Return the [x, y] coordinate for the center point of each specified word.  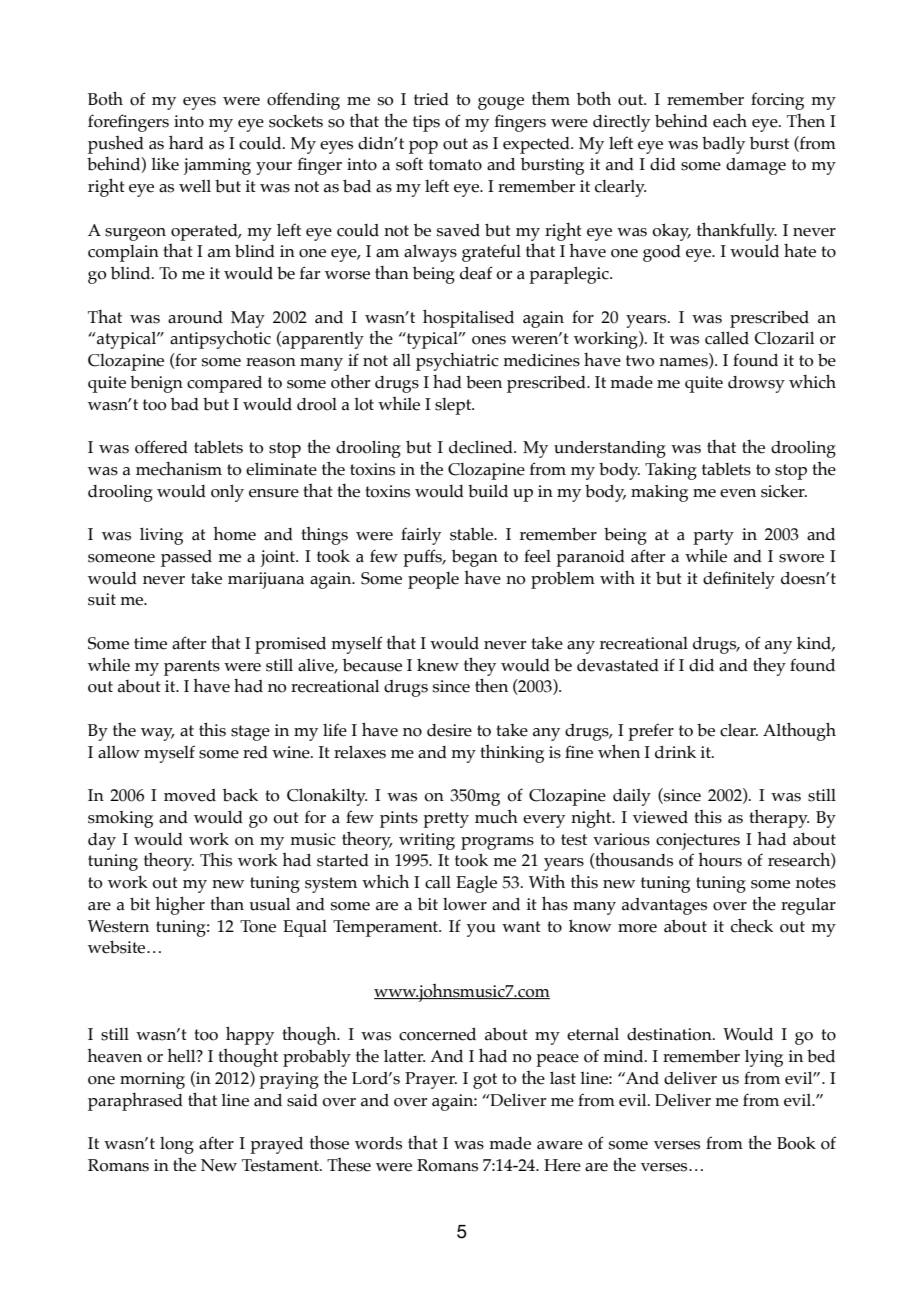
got [485, 1081]
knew [438, 665]
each [730, 120]
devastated [618, 665]
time [150, 643]
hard [186, 142]
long [177, 1145]
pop [423, 147]
